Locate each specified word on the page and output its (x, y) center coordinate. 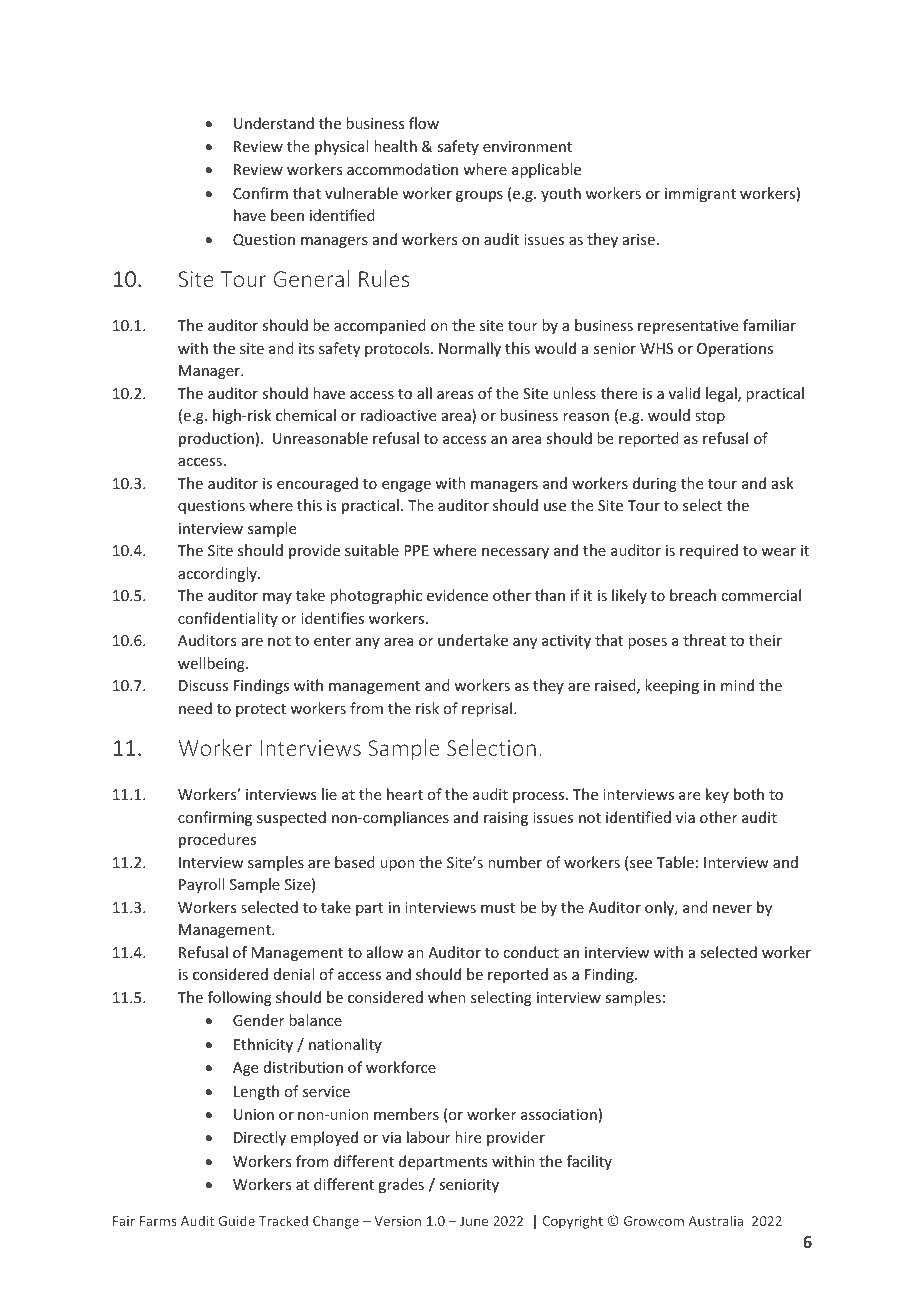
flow (424, 123)
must (498, 908)
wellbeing (212, 664)
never (732, 909)
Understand (274, 123)
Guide (236, 1220)
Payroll (201, 885)
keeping (672, 686)
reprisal (488, 709)
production (216, 439)
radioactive (398, 415)
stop (710, 417)
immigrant (700, 195)
